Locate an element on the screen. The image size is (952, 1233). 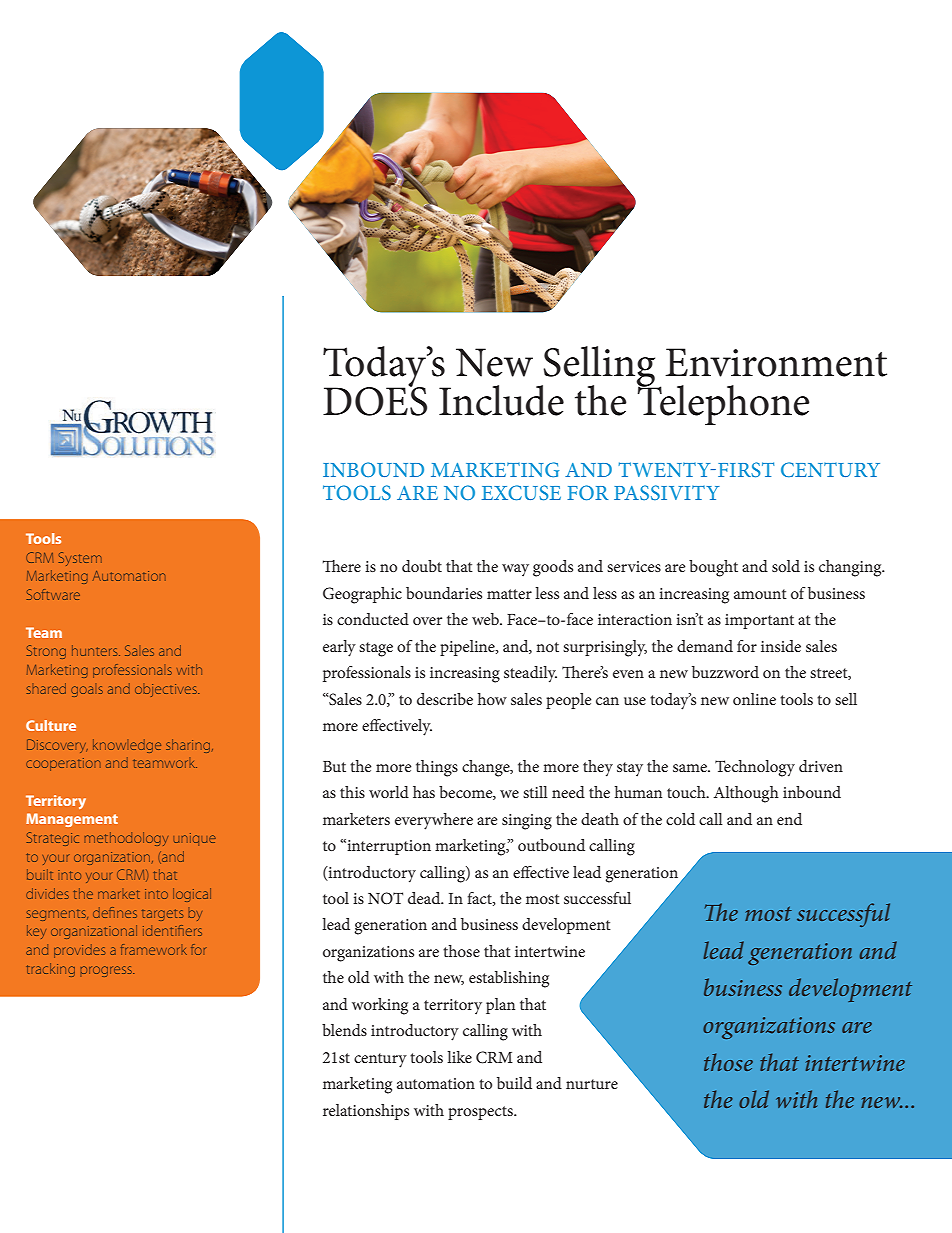
DOES is located at coordinates (375, 400).
